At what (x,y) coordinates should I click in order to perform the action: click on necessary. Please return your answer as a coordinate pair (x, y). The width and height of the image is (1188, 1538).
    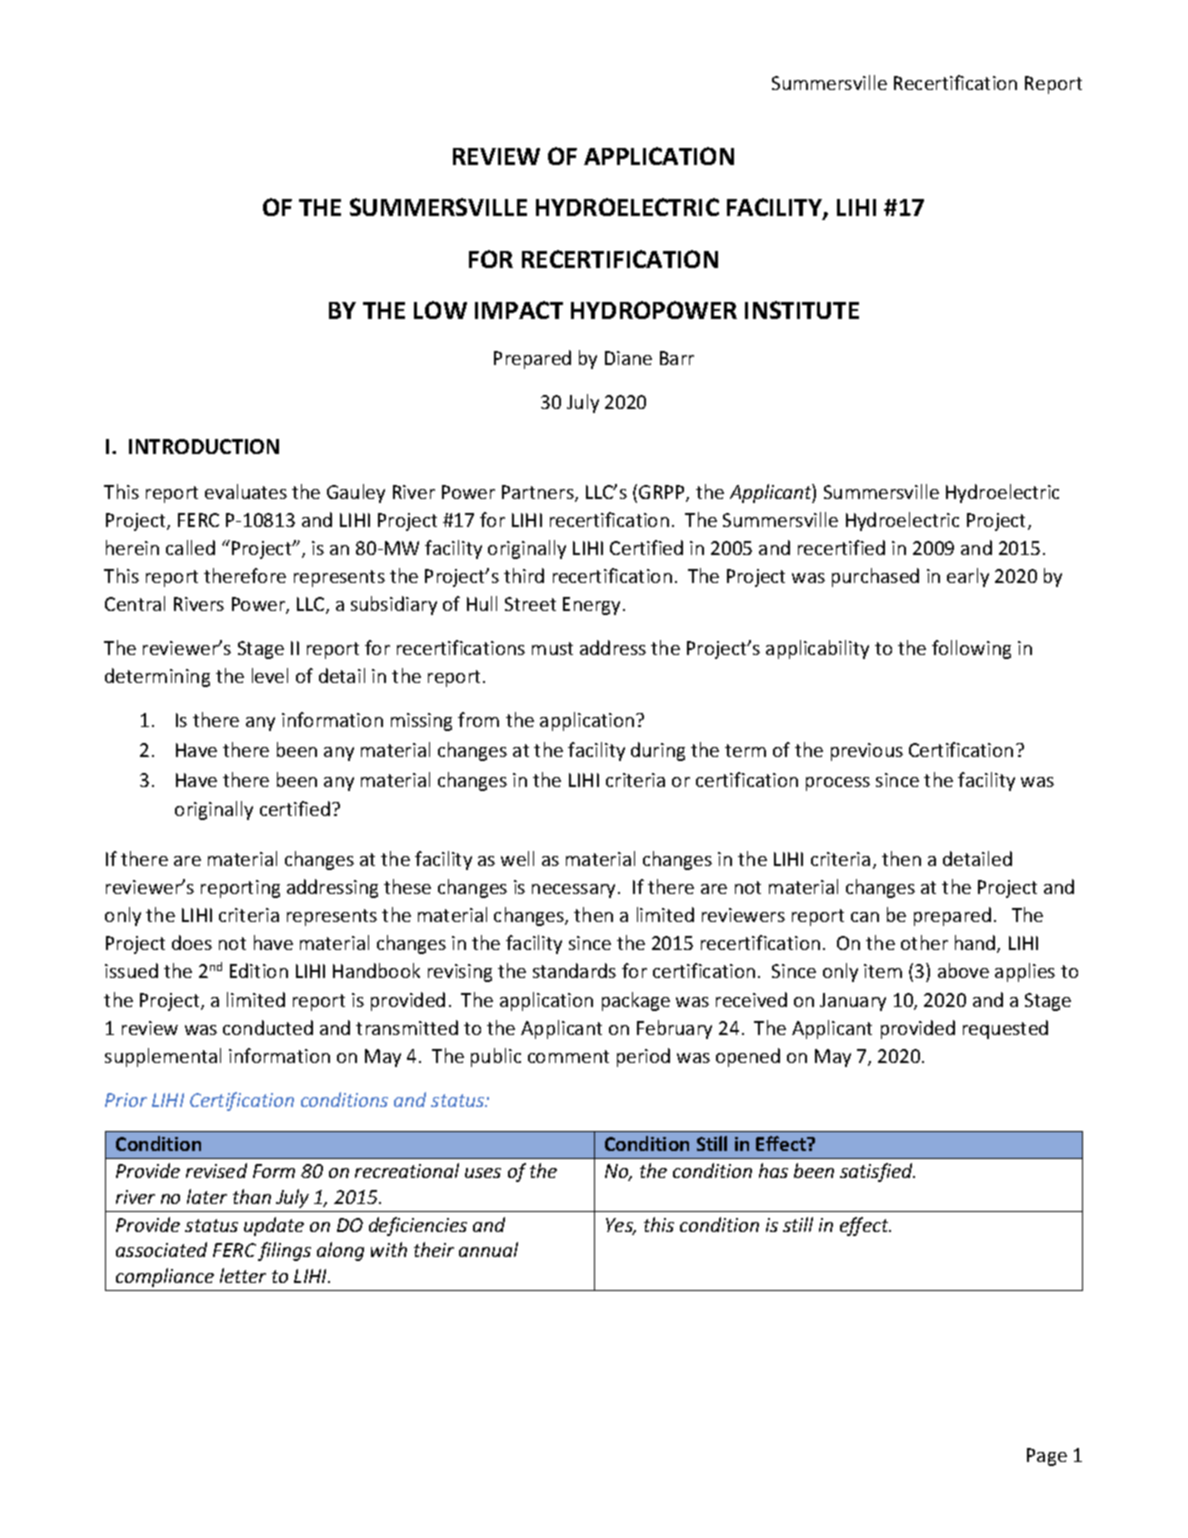
    Looking at the image, I should click on (575, 891).
